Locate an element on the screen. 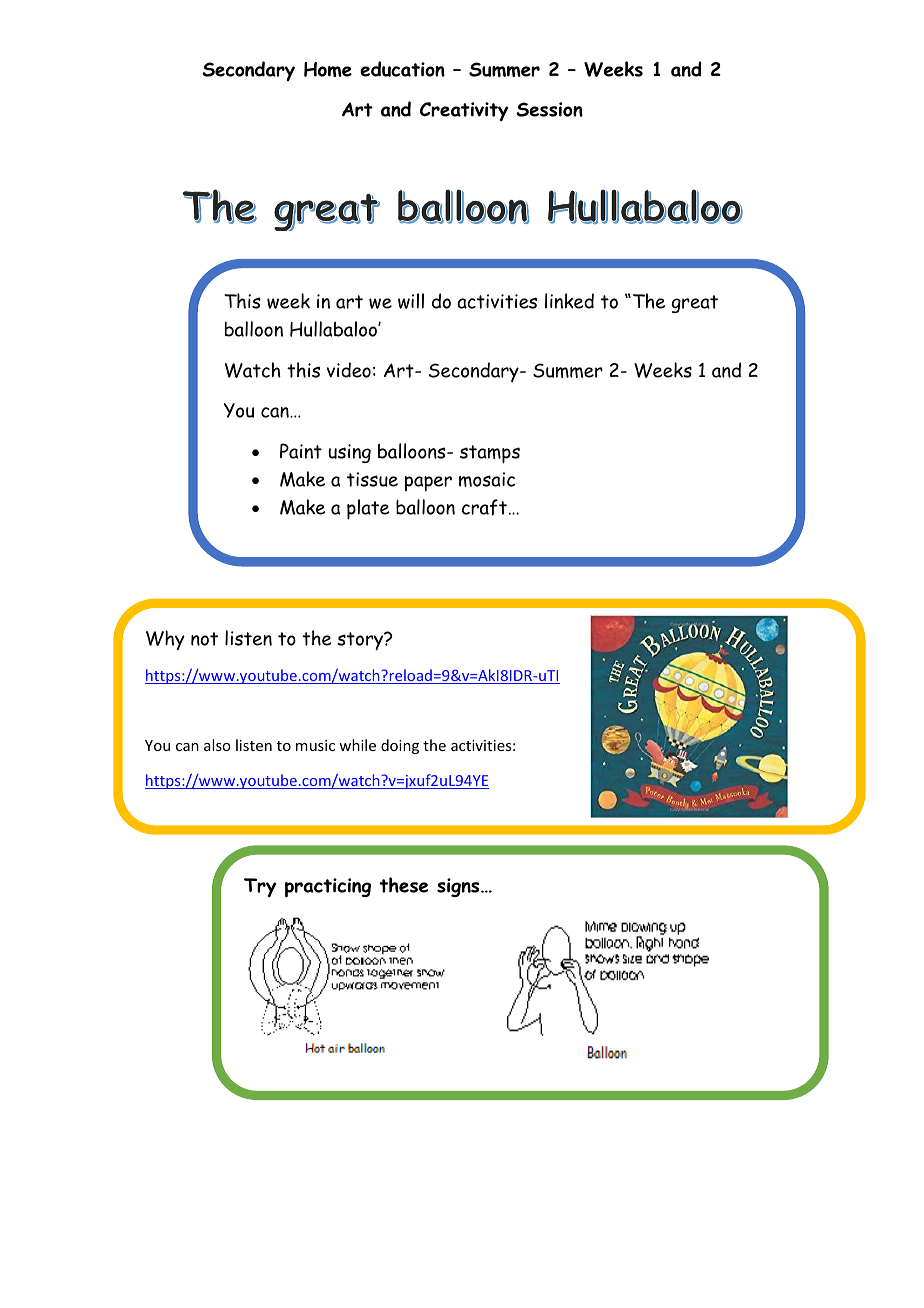 Image resolution: width=924 pixels, height=1308 pixels. Session is located at coordinates (549, 109).
